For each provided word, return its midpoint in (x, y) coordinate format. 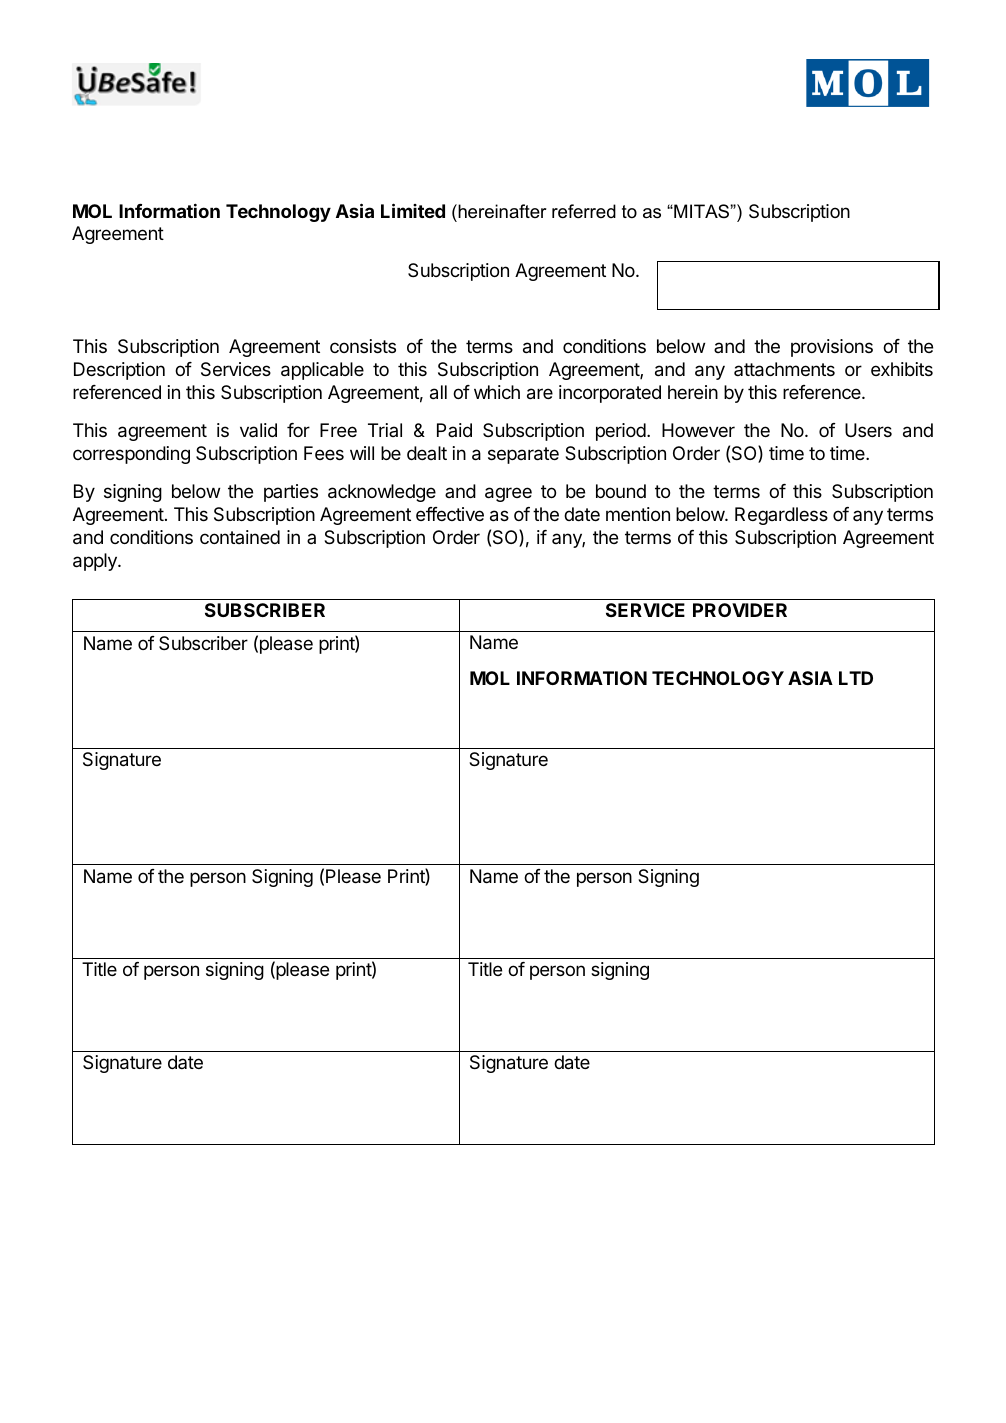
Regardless (781, 516)
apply (96, 562)
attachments (784, 369)
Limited (413, 210)
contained (240, 537)
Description (119, 371)
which (497, 392)
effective (450, 514)
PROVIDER (740, 610)
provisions (832, 348)
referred (584, 211)
